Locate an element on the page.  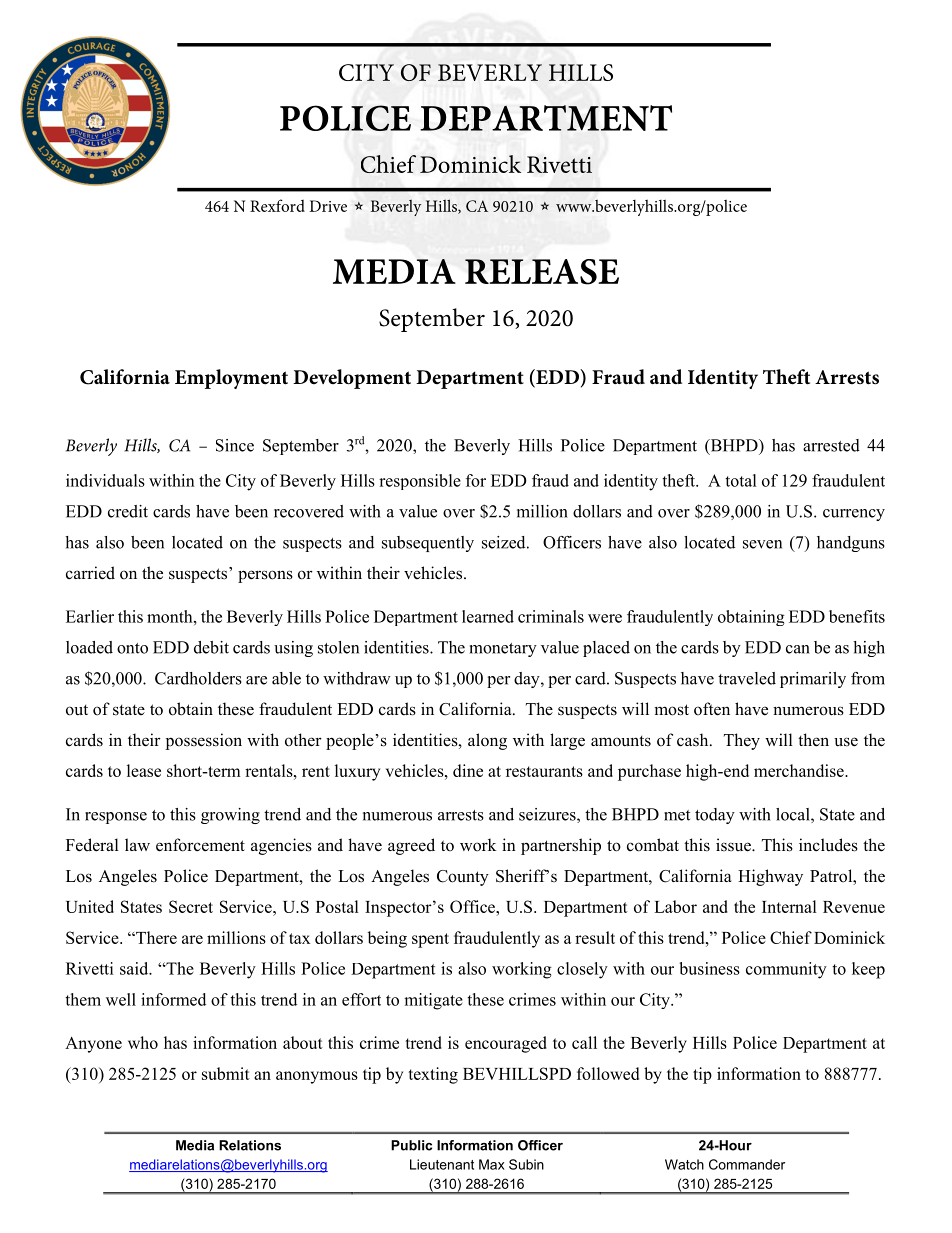
submit is located at coordinates (226, 1073).
